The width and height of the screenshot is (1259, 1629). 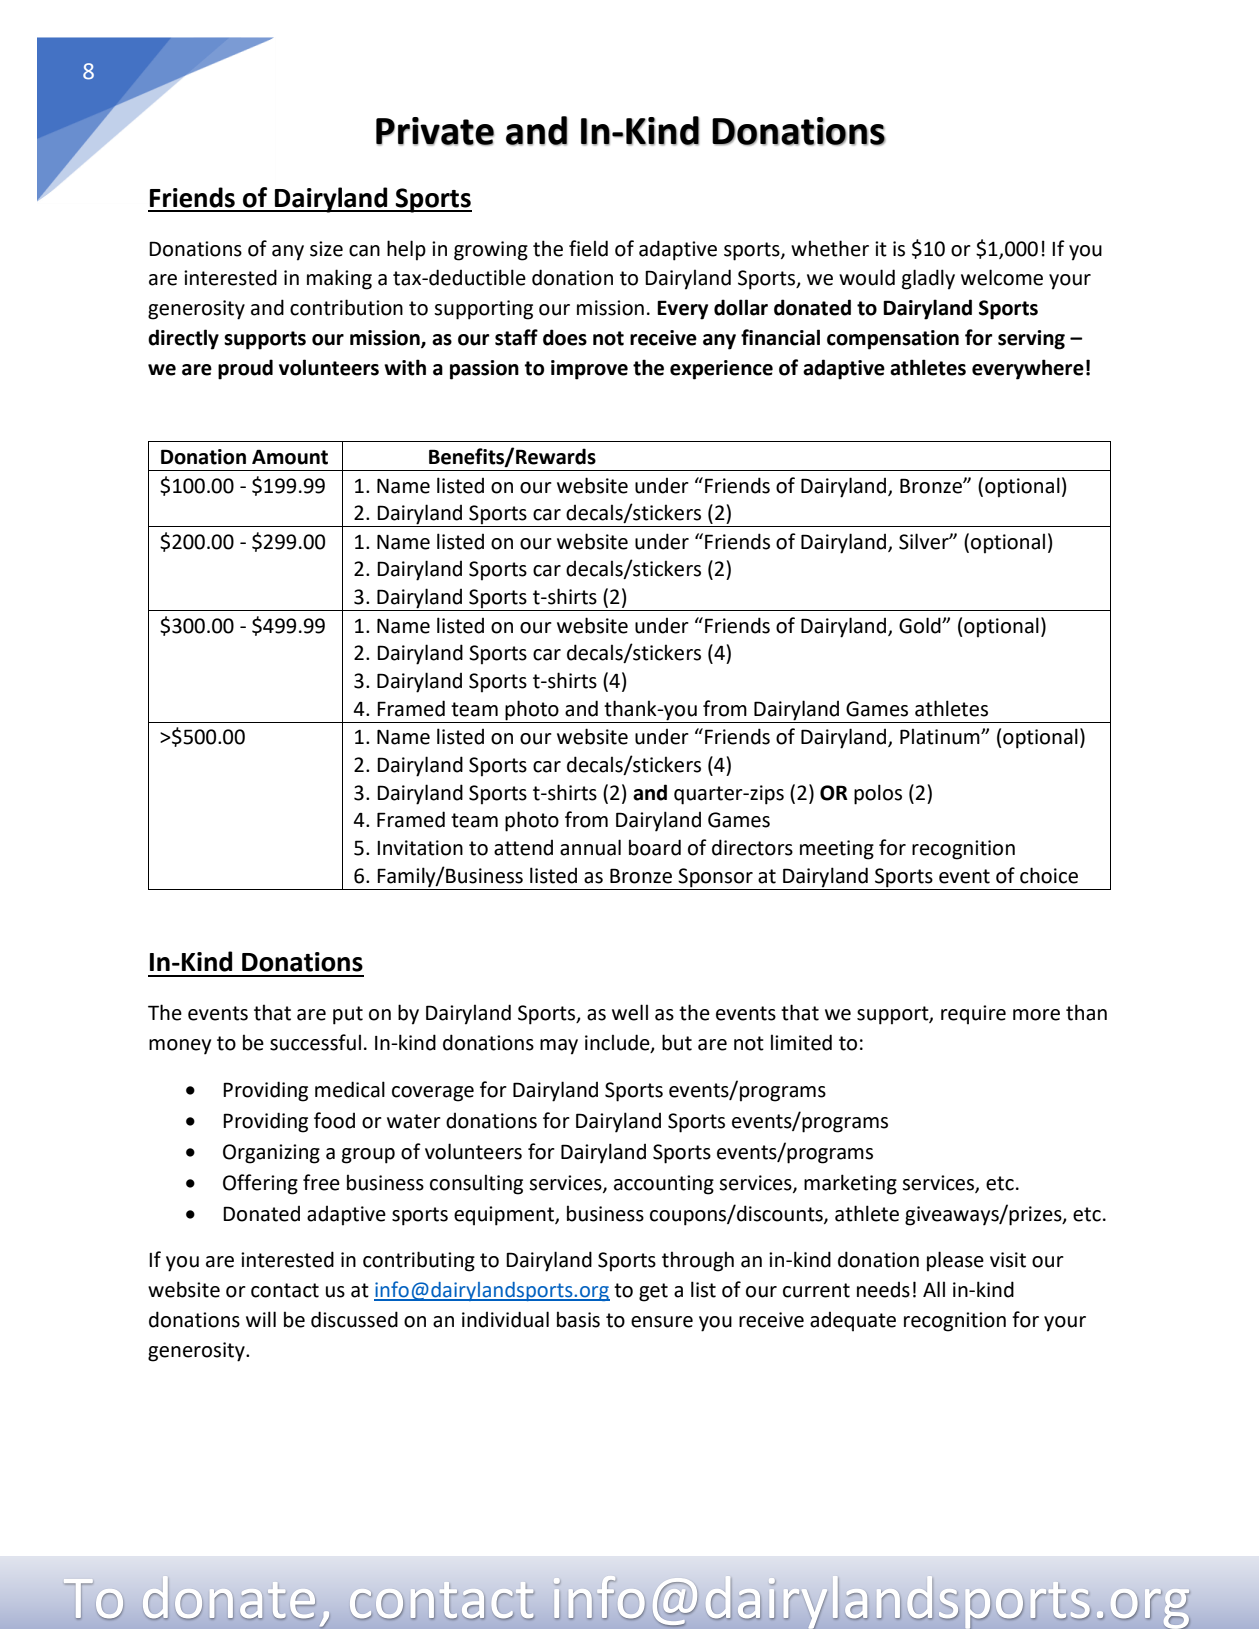 I want to click on get, so click(x=653, y=1292).
